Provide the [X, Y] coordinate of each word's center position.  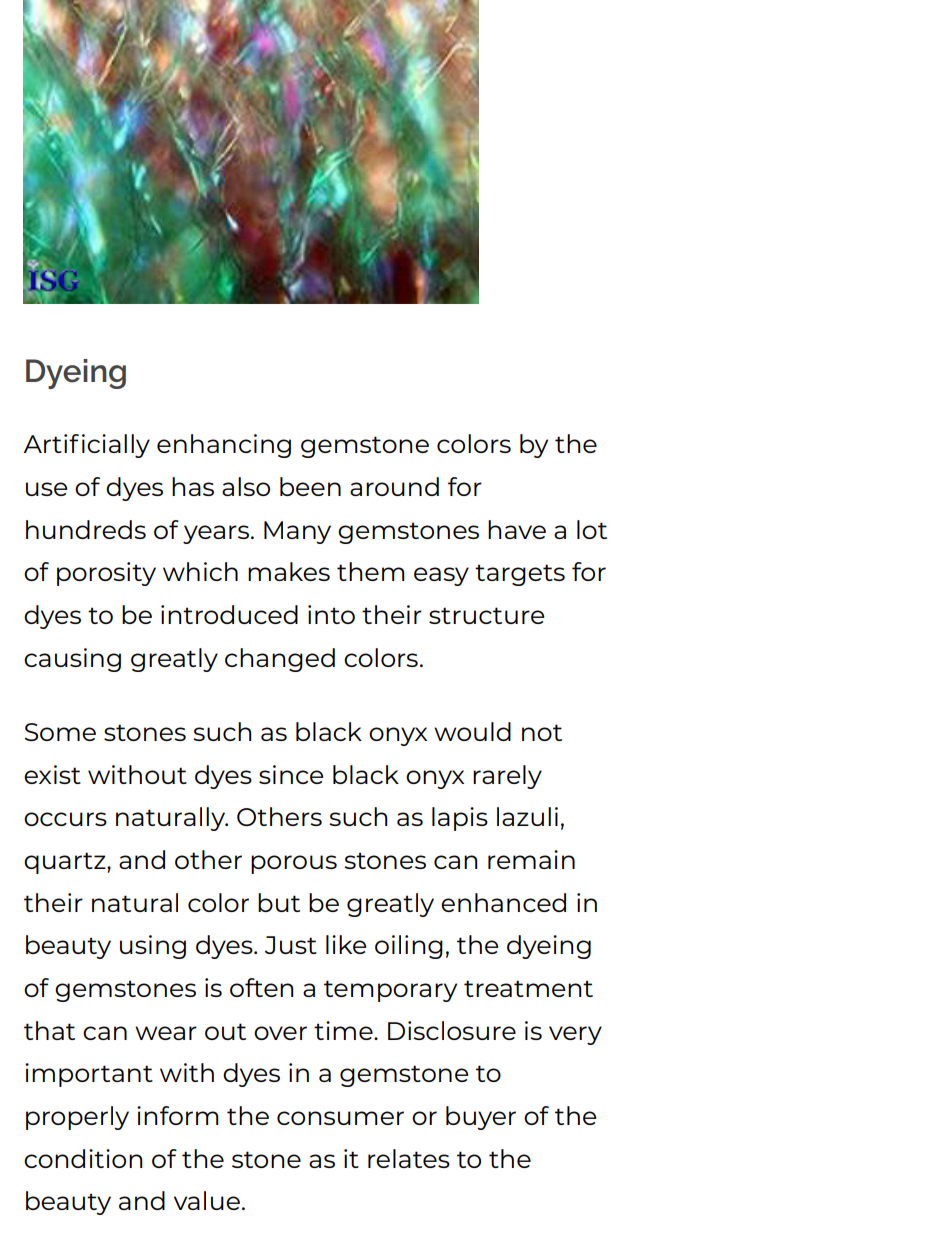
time [344, 1030]
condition [83, 1158]
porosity [106, 574]
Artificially [86, 446]
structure [486, 615]
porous [294, 864]
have [517, 529]
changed [280, 660]
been [310, 486]
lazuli [527, 816]
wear [166, 1033]
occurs [65, 819]
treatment [528, 988]
